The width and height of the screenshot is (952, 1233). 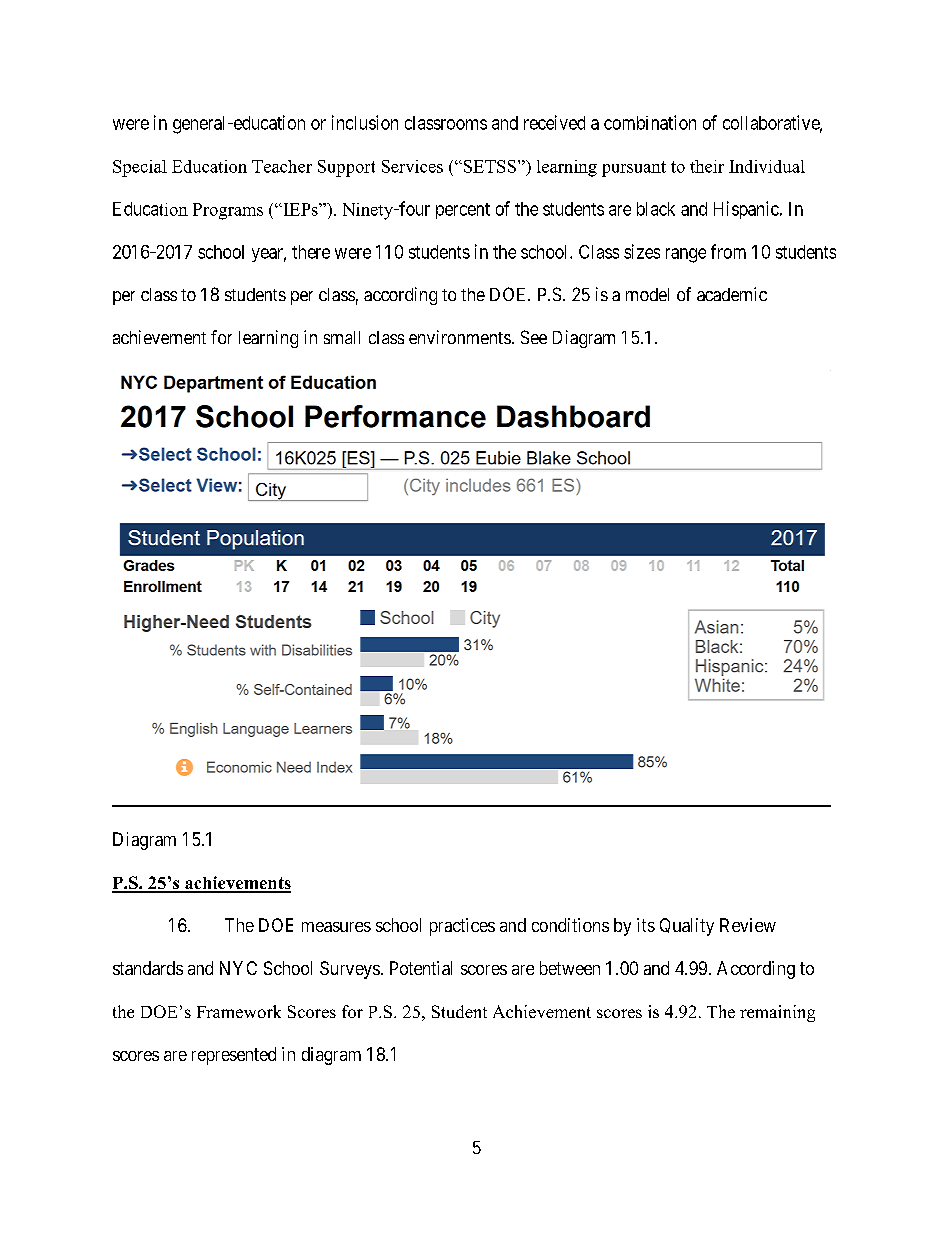 What do you see at coordinates (462, 927) in the screenshot?
I see `practices` at bounding box center [462, 927].
